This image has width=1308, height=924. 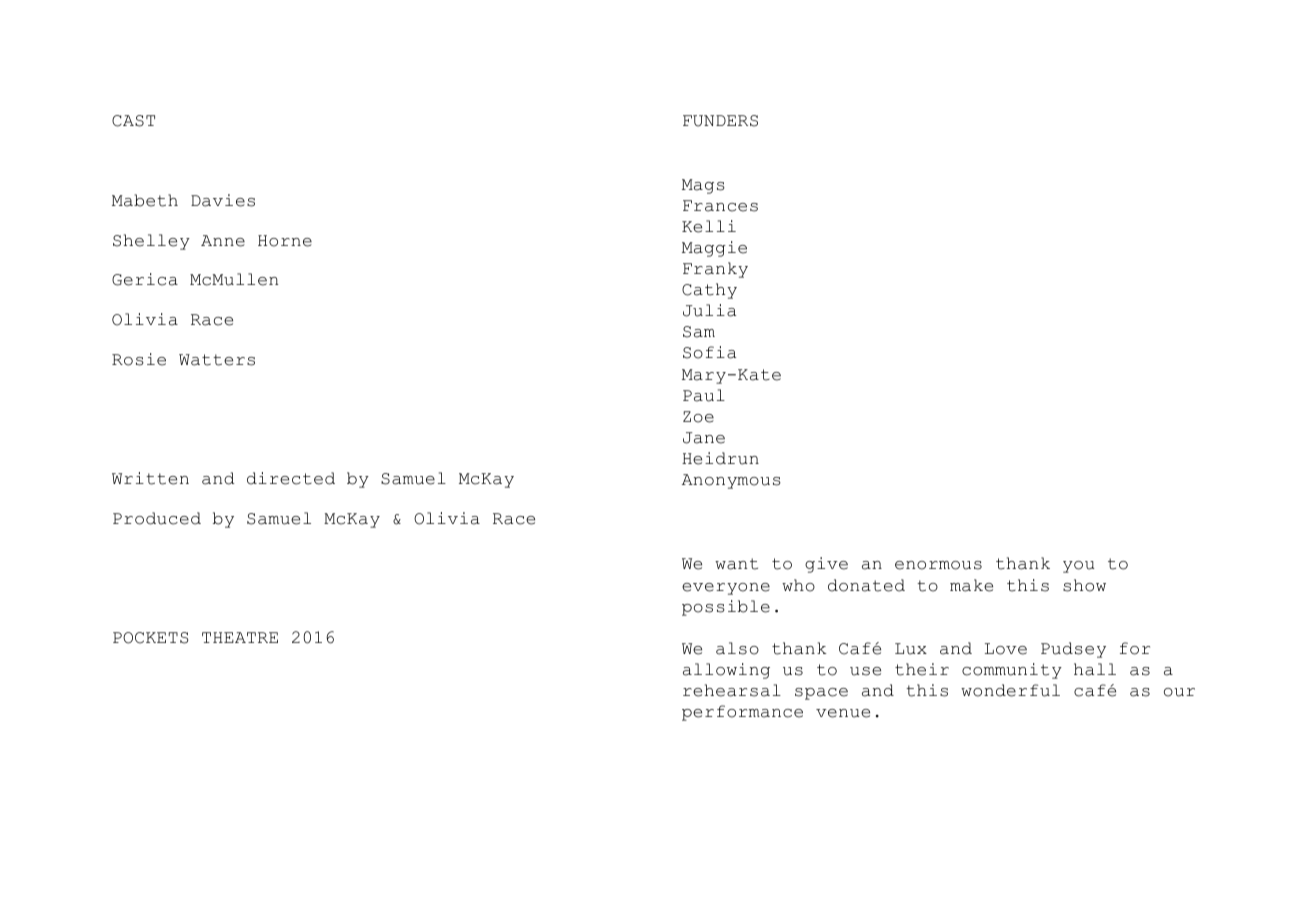 I want to click on rehearsal, so click(x=732, y=690).
